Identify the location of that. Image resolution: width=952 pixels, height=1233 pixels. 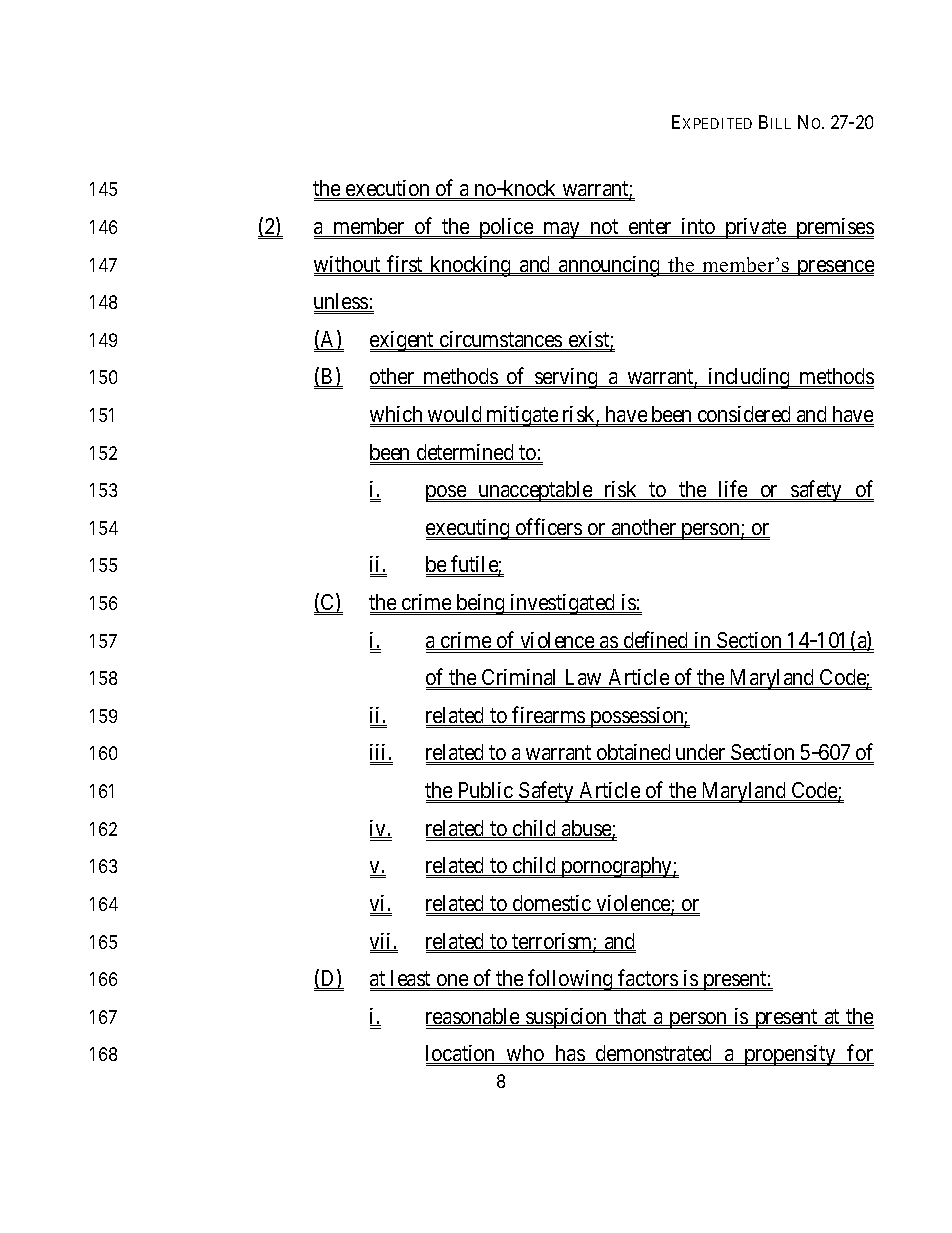
(630, 1017).
